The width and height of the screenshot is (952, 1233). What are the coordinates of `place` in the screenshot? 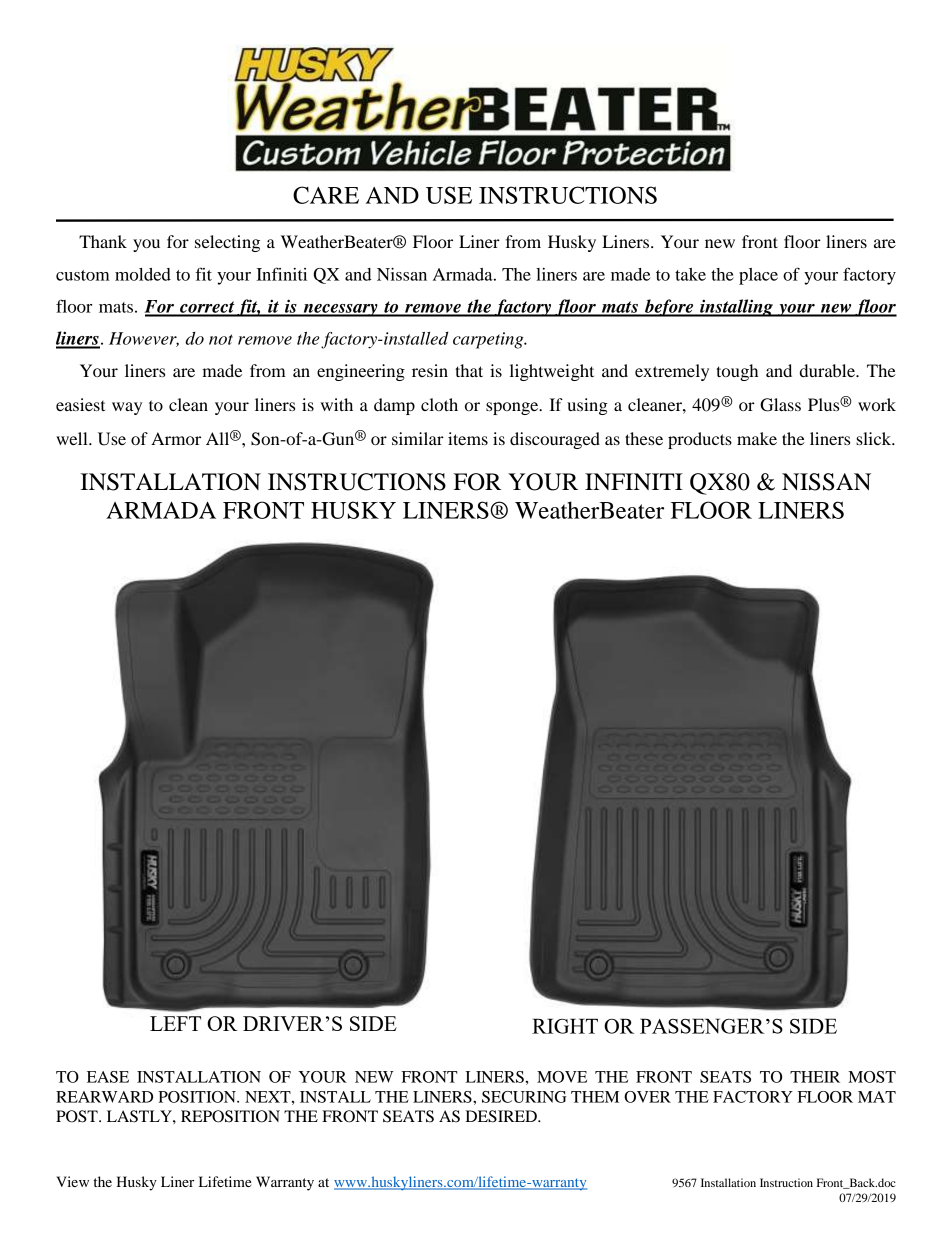 It's located at (758, 276).
